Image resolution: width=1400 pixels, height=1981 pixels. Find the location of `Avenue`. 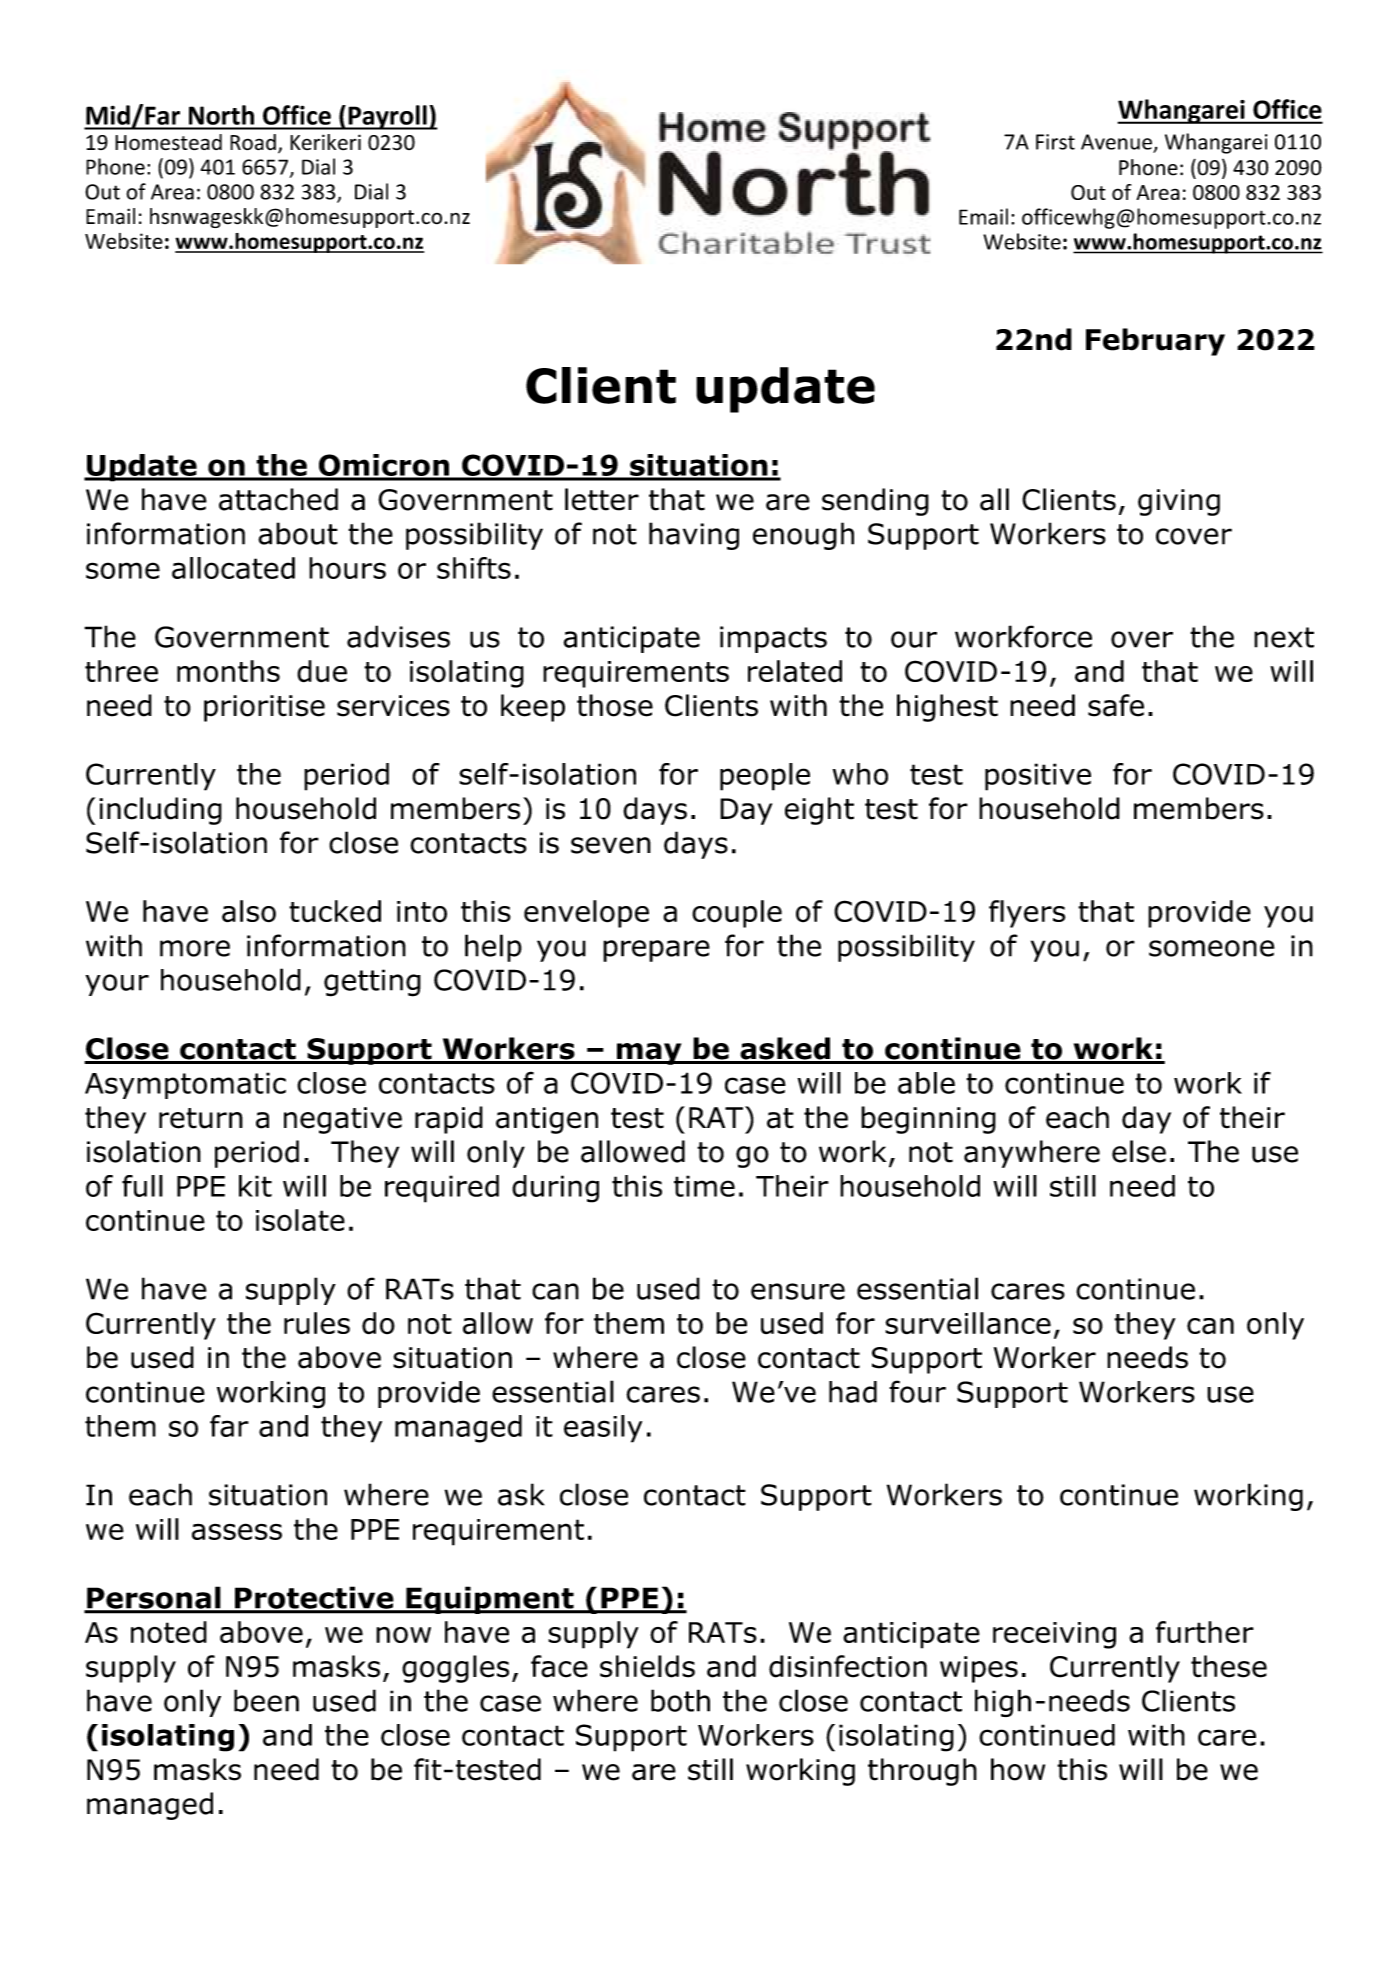

Avenue is located at coordinates (1116, 142).
